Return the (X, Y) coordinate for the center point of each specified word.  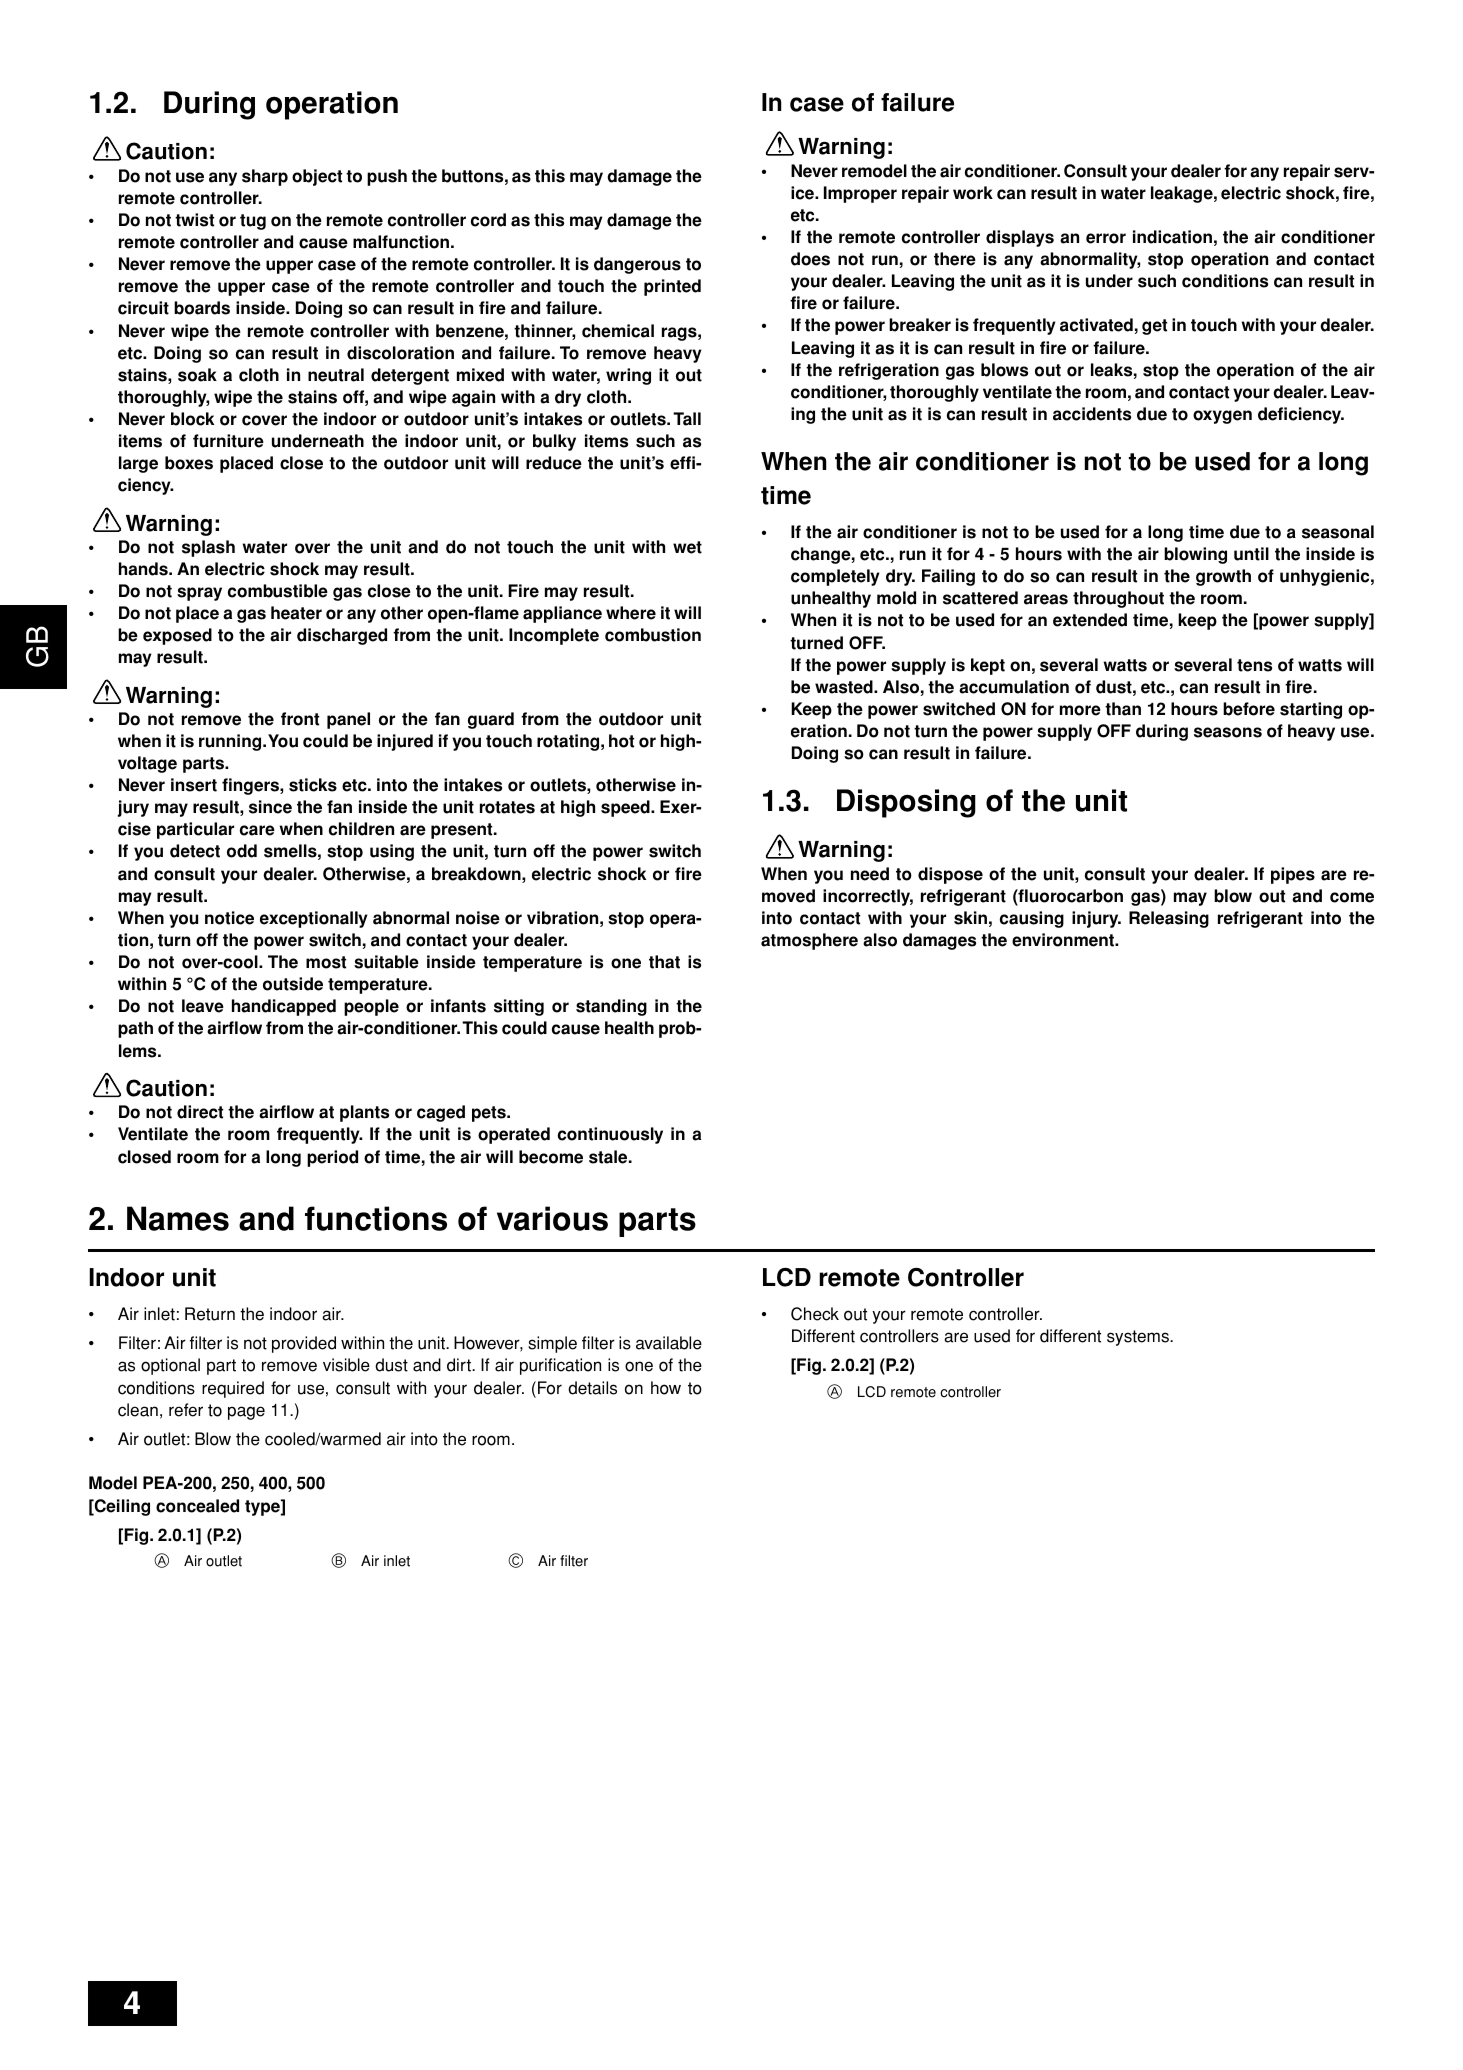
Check (815, 1314)
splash (208, 548)
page (246, 1413)
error (1106, 238)
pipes (1293, 875)
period (332, 1158)
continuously (610, 1135)
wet (687, 547)
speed (626, 808)
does (810, 259)
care (257, 830)
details (592, 1388)
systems (1139, 1338)
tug (253, 222)
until (1251, 554)
